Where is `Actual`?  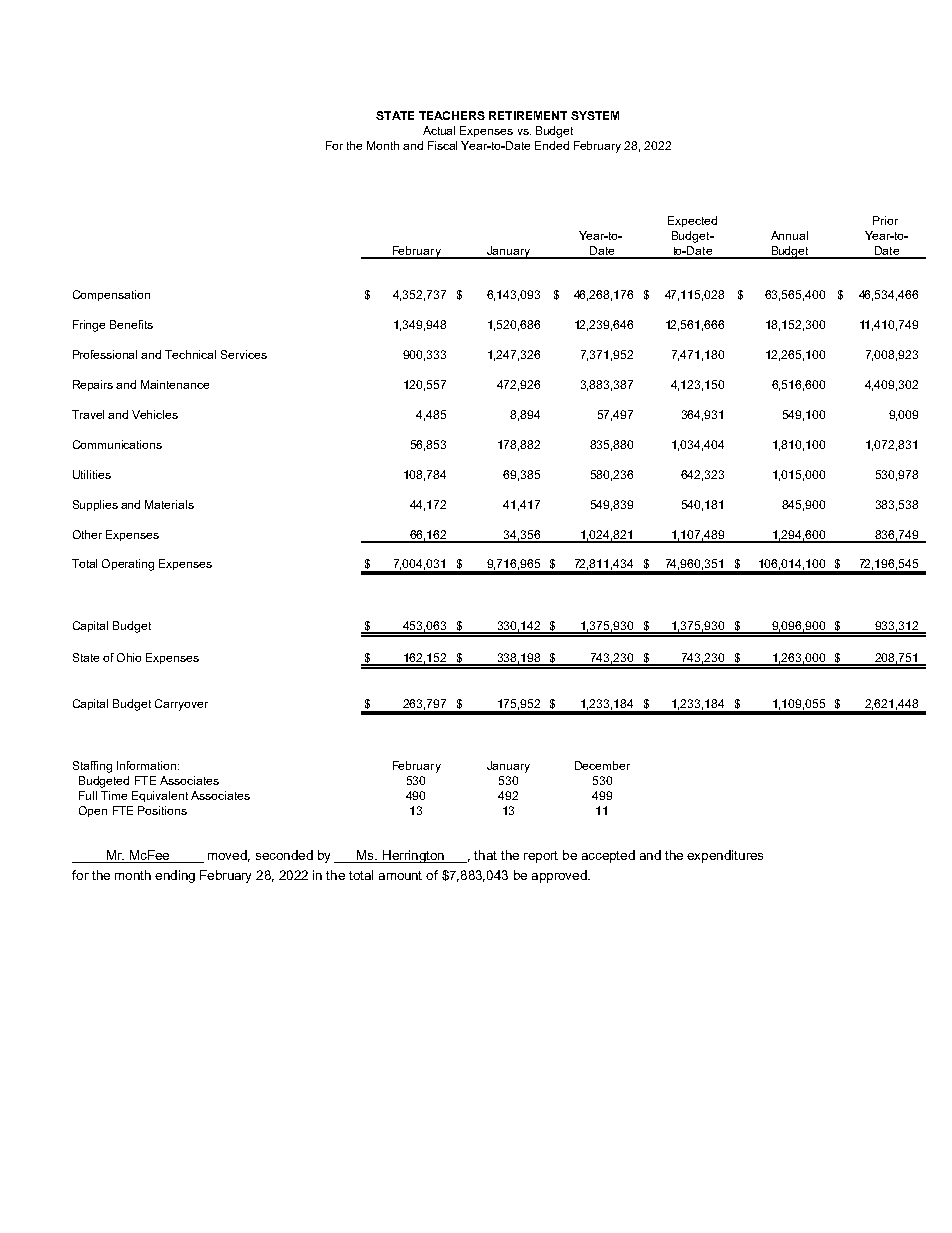 Actual is located at coordinates (439, 130).
